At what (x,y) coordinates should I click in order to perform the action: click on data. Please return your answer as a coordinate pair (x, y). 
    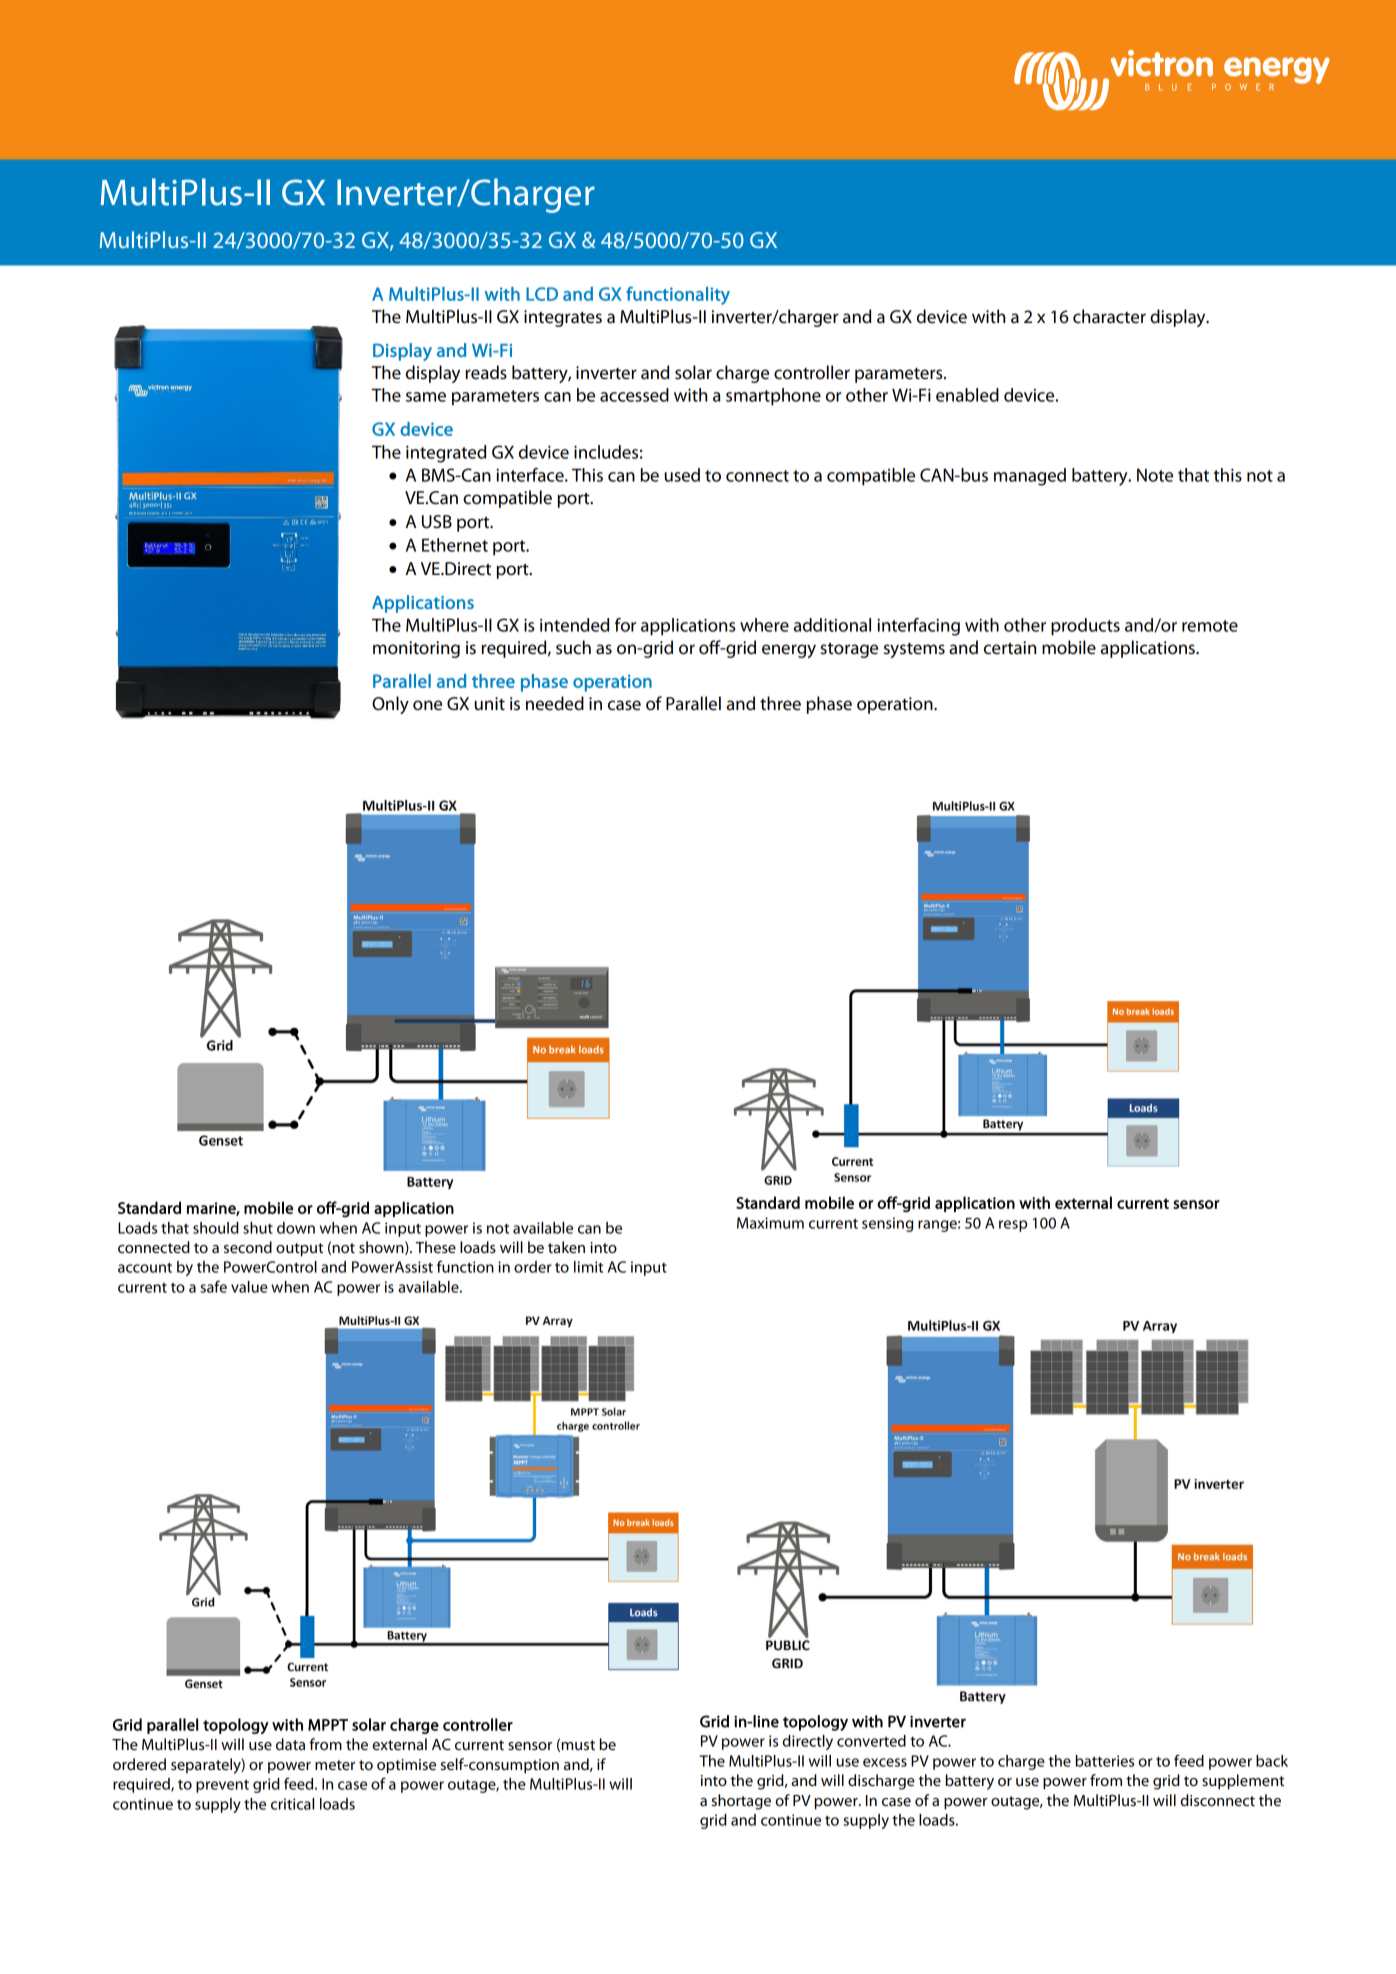
    Looking at the image, I should click on (290, 1744).
